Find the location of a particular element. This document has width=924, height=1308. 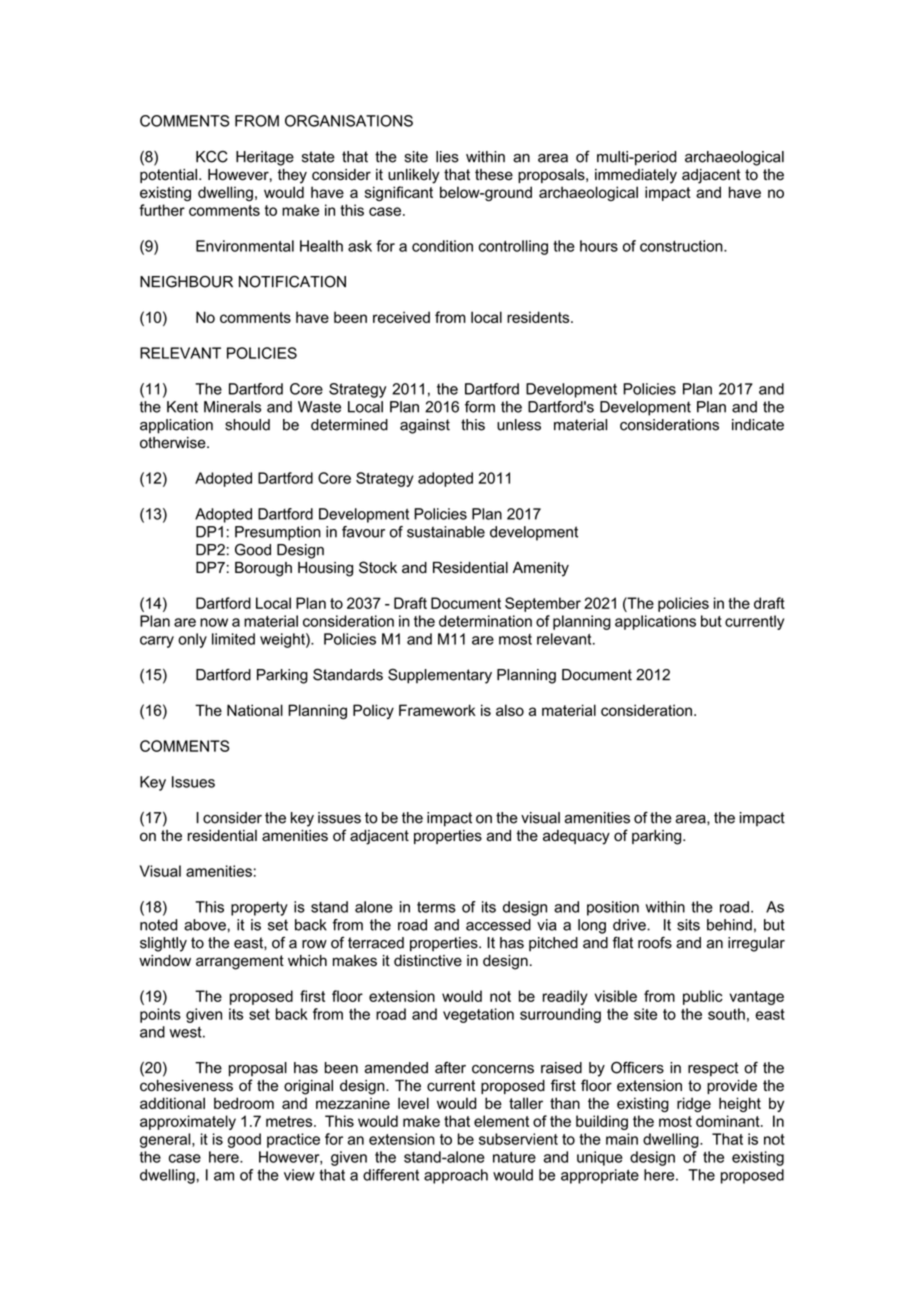

sustainable is located at coordinates (446, 532).
